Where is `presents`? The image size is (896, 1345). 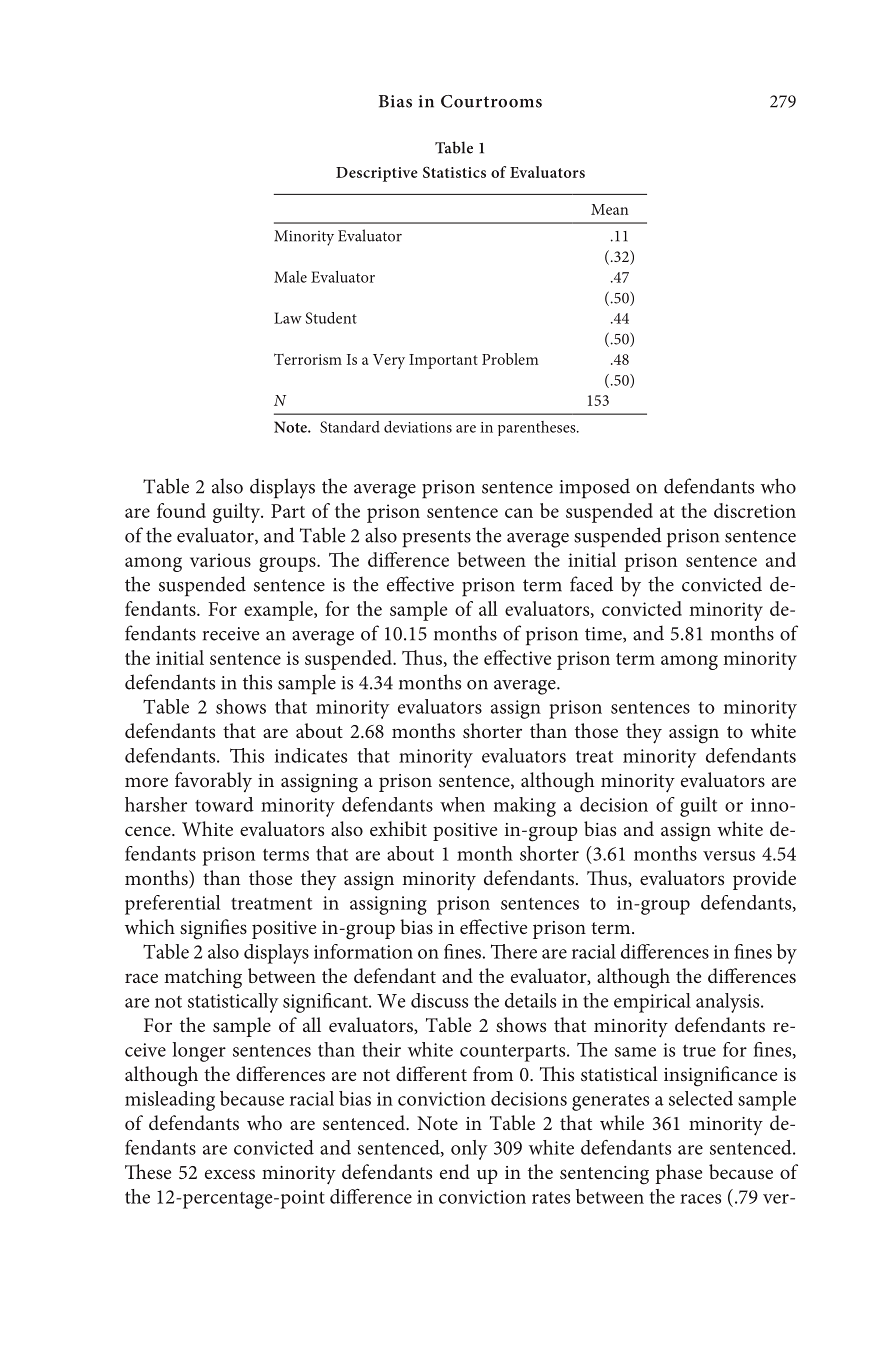
presents is located at coordinates (436, 539).
